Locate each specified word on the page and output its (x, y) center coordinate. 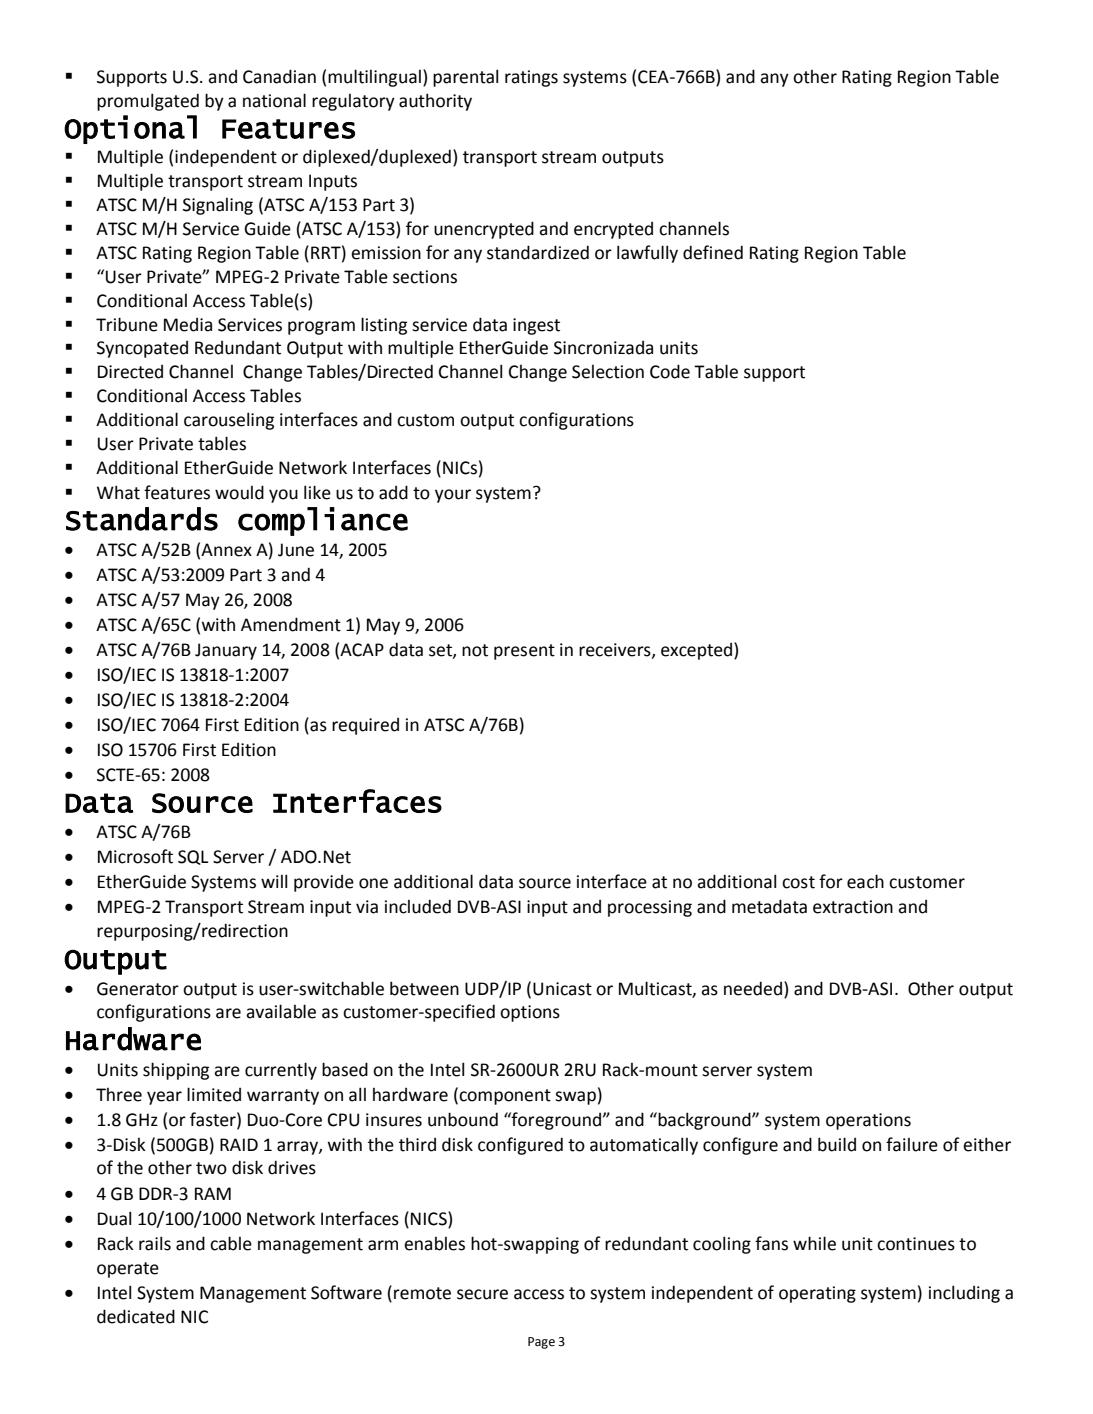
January (226, 651)
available (281, 1011)
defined (713, 252)
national (274, 100)
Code (670, 371)
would (239, 492)
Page (541, 1343)
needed (753, 988)
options (530, 1013)
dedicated (136, 1316)
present (524, 652)
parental (465, 78)
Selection (608, 372)
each (865, 881)
